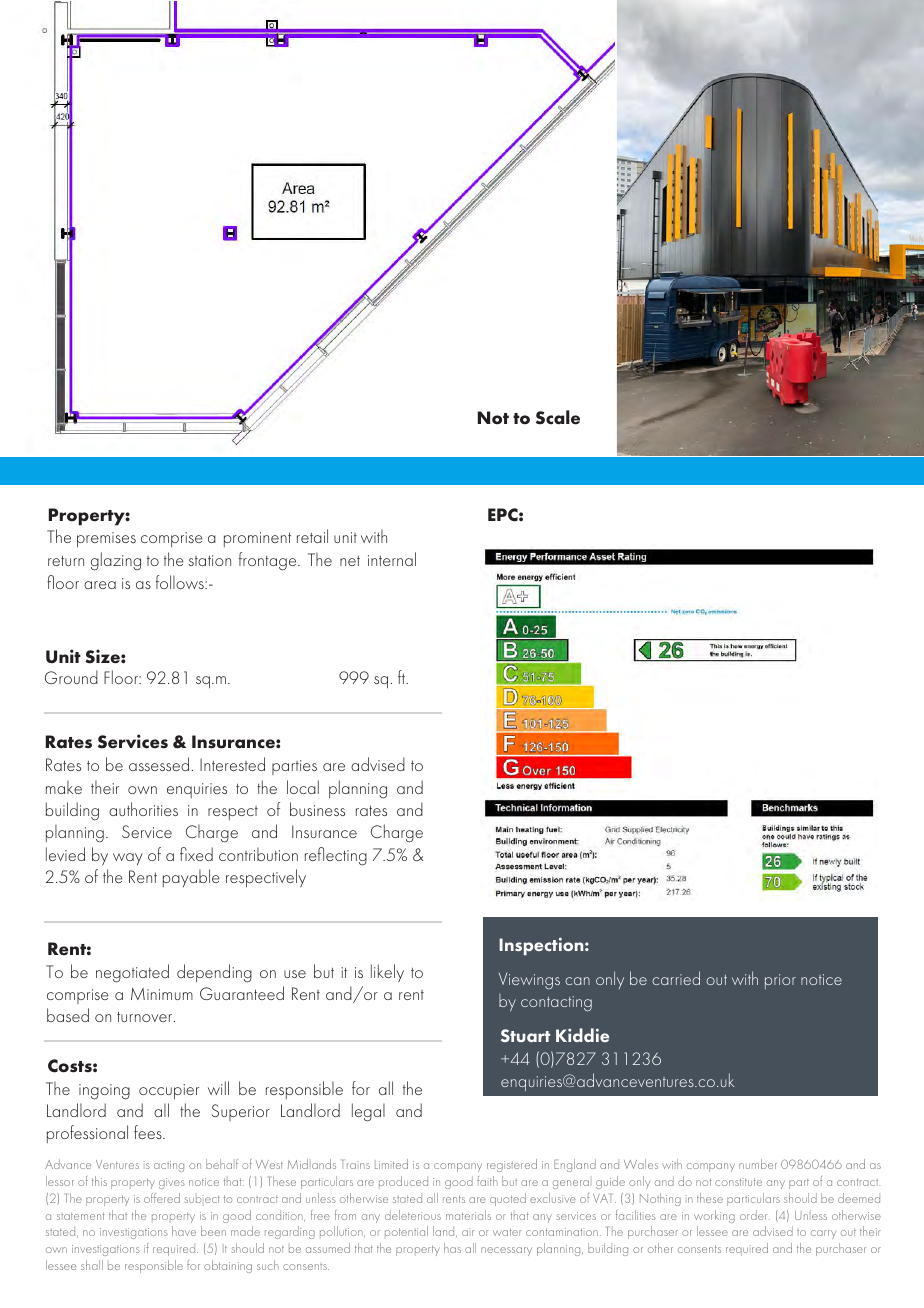  I want to click on assessed, so click(159, 764).
